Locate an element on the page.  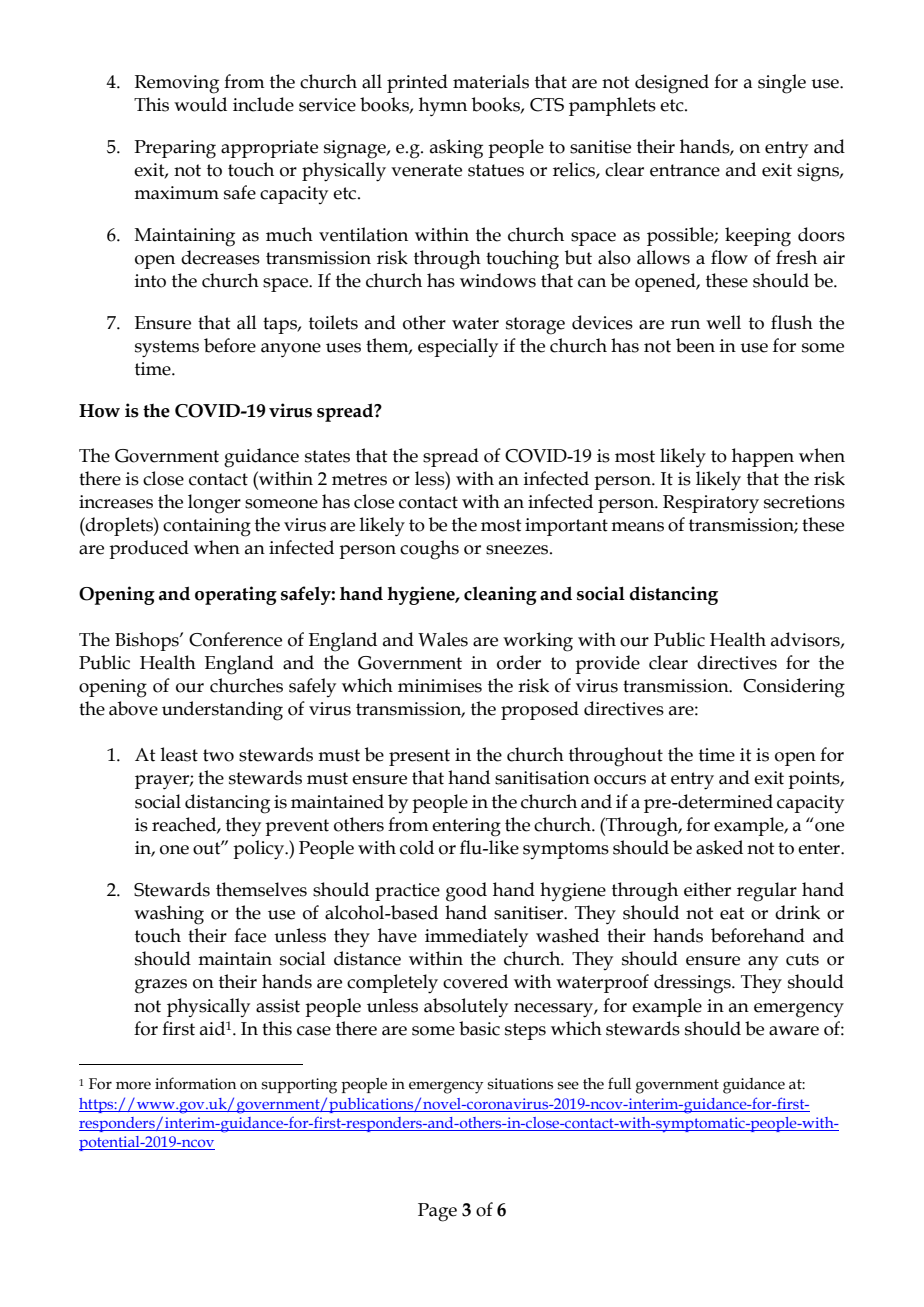
Page is located at coordinates (437, 1212).
